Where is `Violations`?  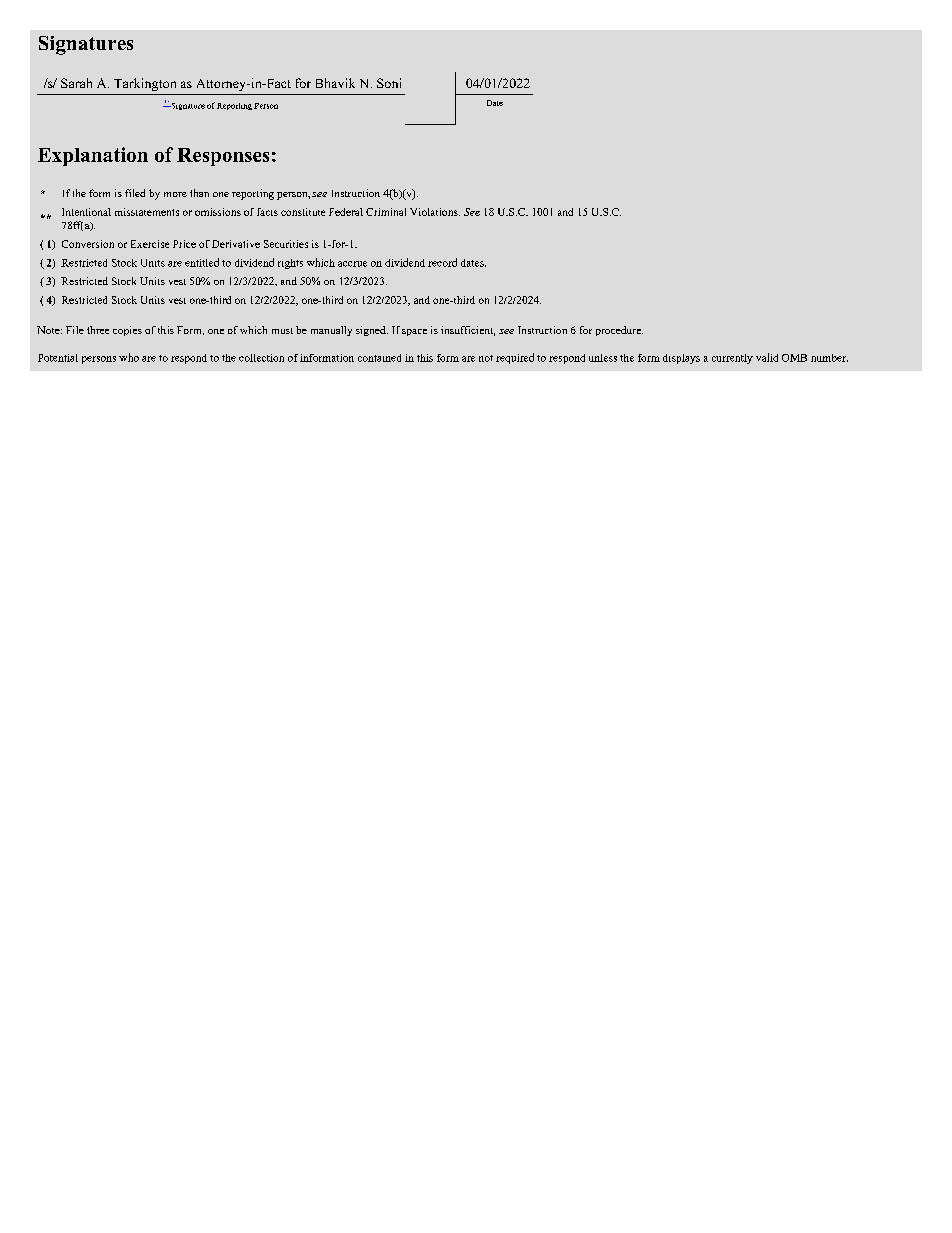
Violations is located at coordinates (435, 212).
